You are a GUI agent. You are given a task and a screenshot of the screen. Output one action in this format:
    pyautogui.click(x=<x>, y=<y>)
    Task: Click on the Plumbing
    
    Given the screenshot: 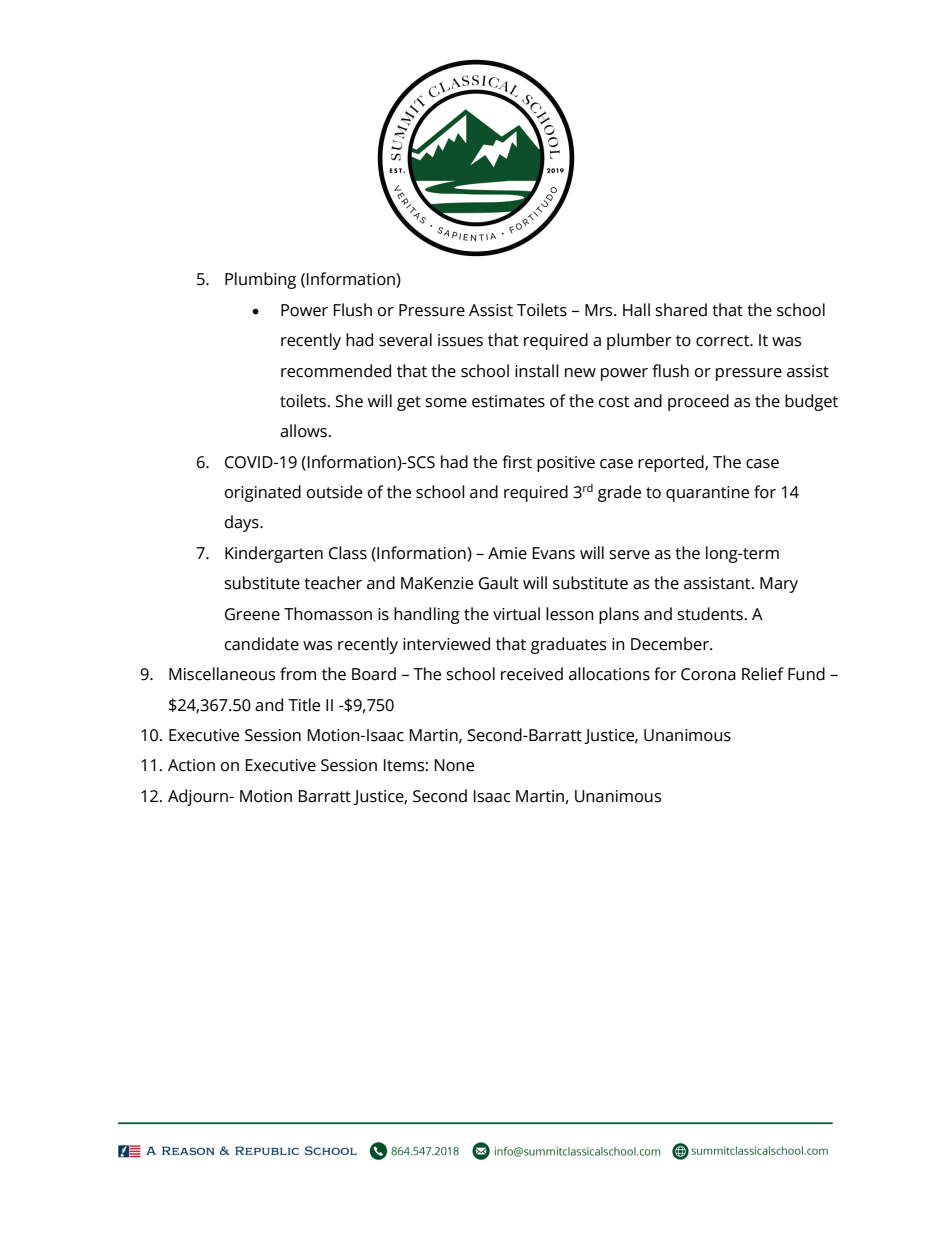 What is the action you would take?
    pyautogui.click(x=260, y=280)
